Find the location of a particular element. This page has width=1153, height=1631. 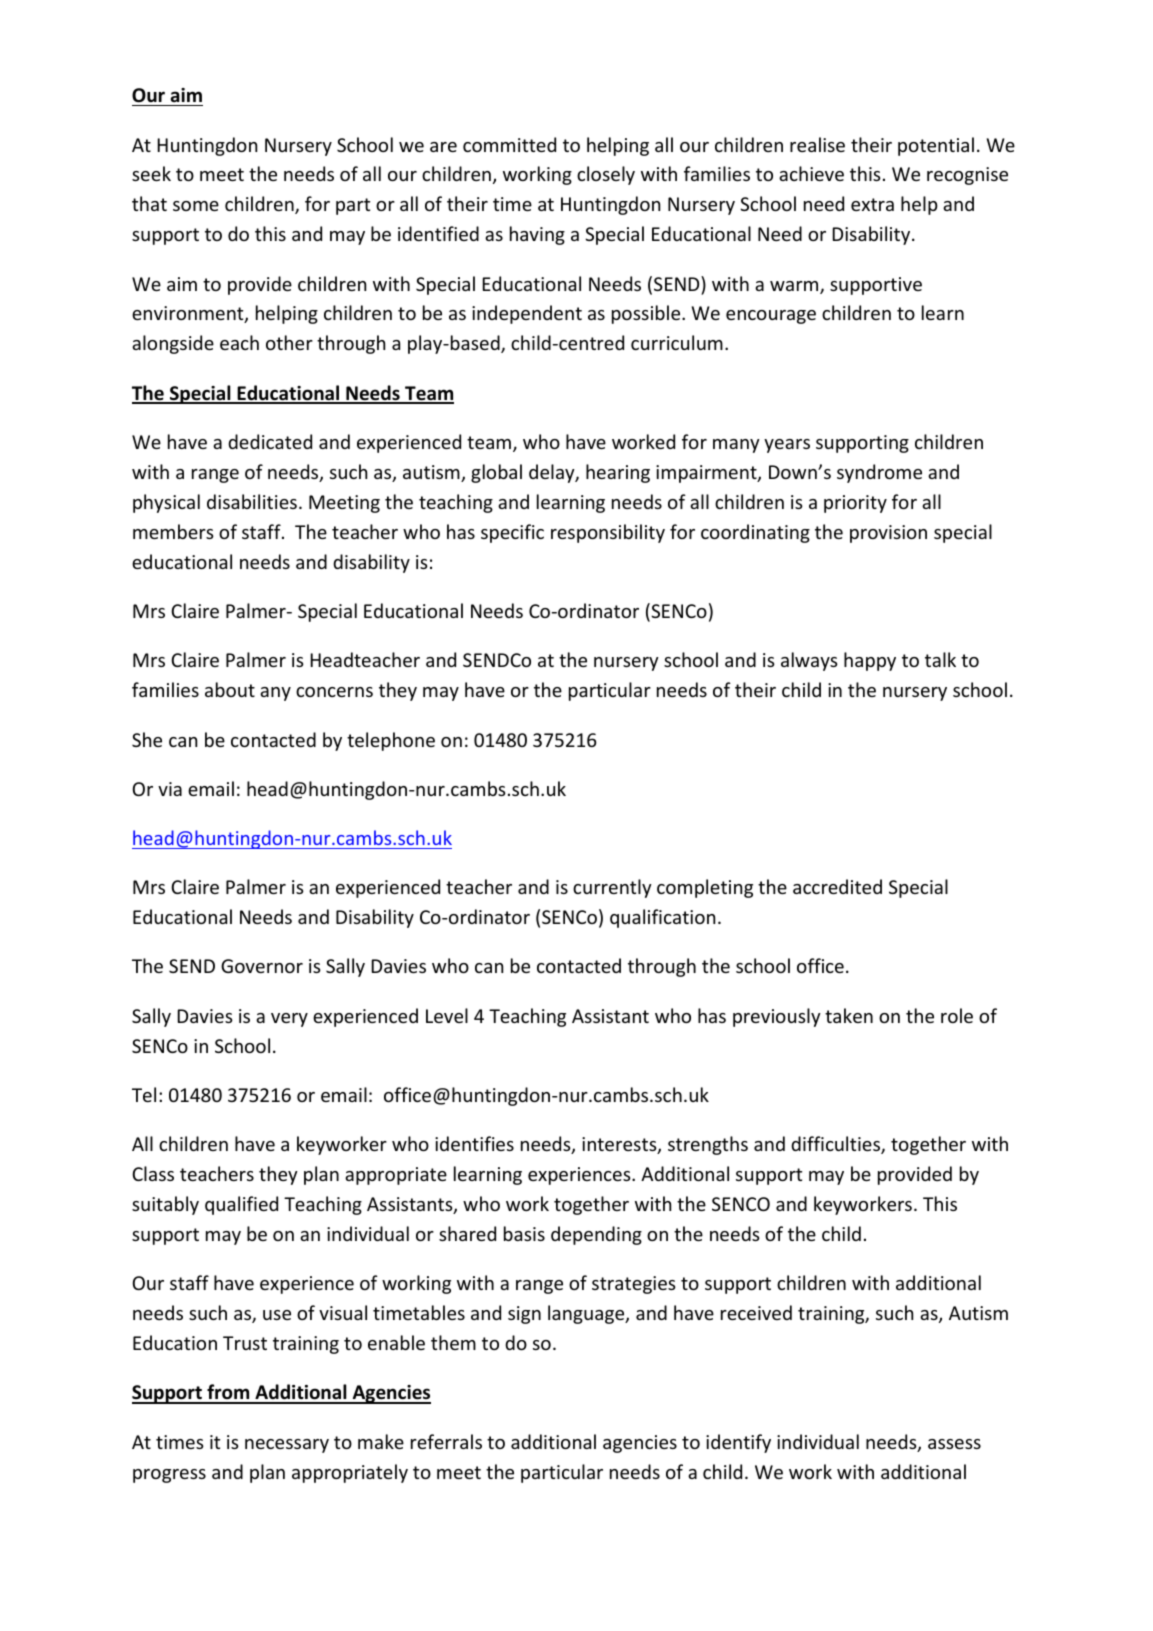

about is located at coordinates (230, 689).
